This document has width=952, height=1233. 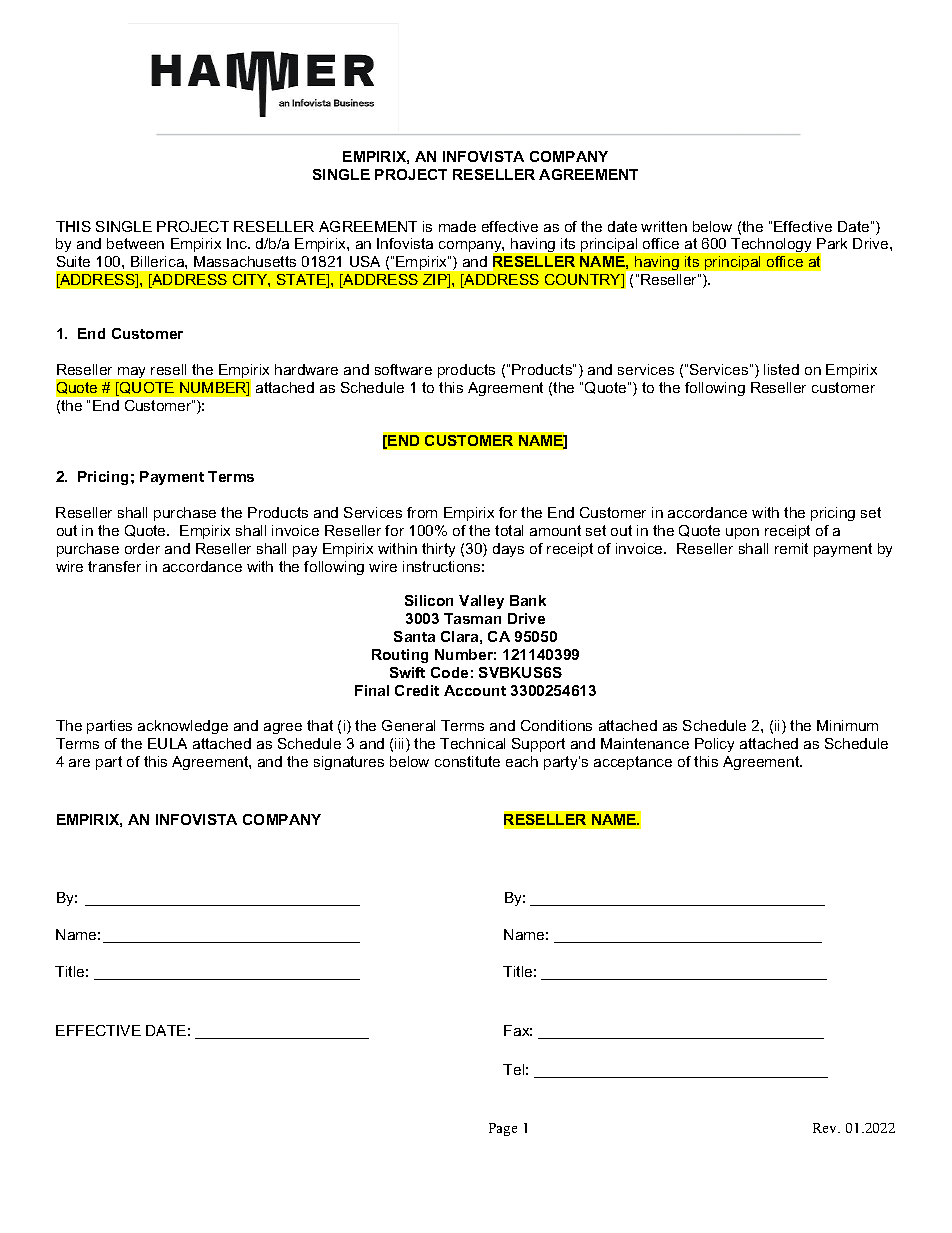 What do you see at coordinates (475, 690) in the document?
I see `Account` at bounding box center [475, 690].
